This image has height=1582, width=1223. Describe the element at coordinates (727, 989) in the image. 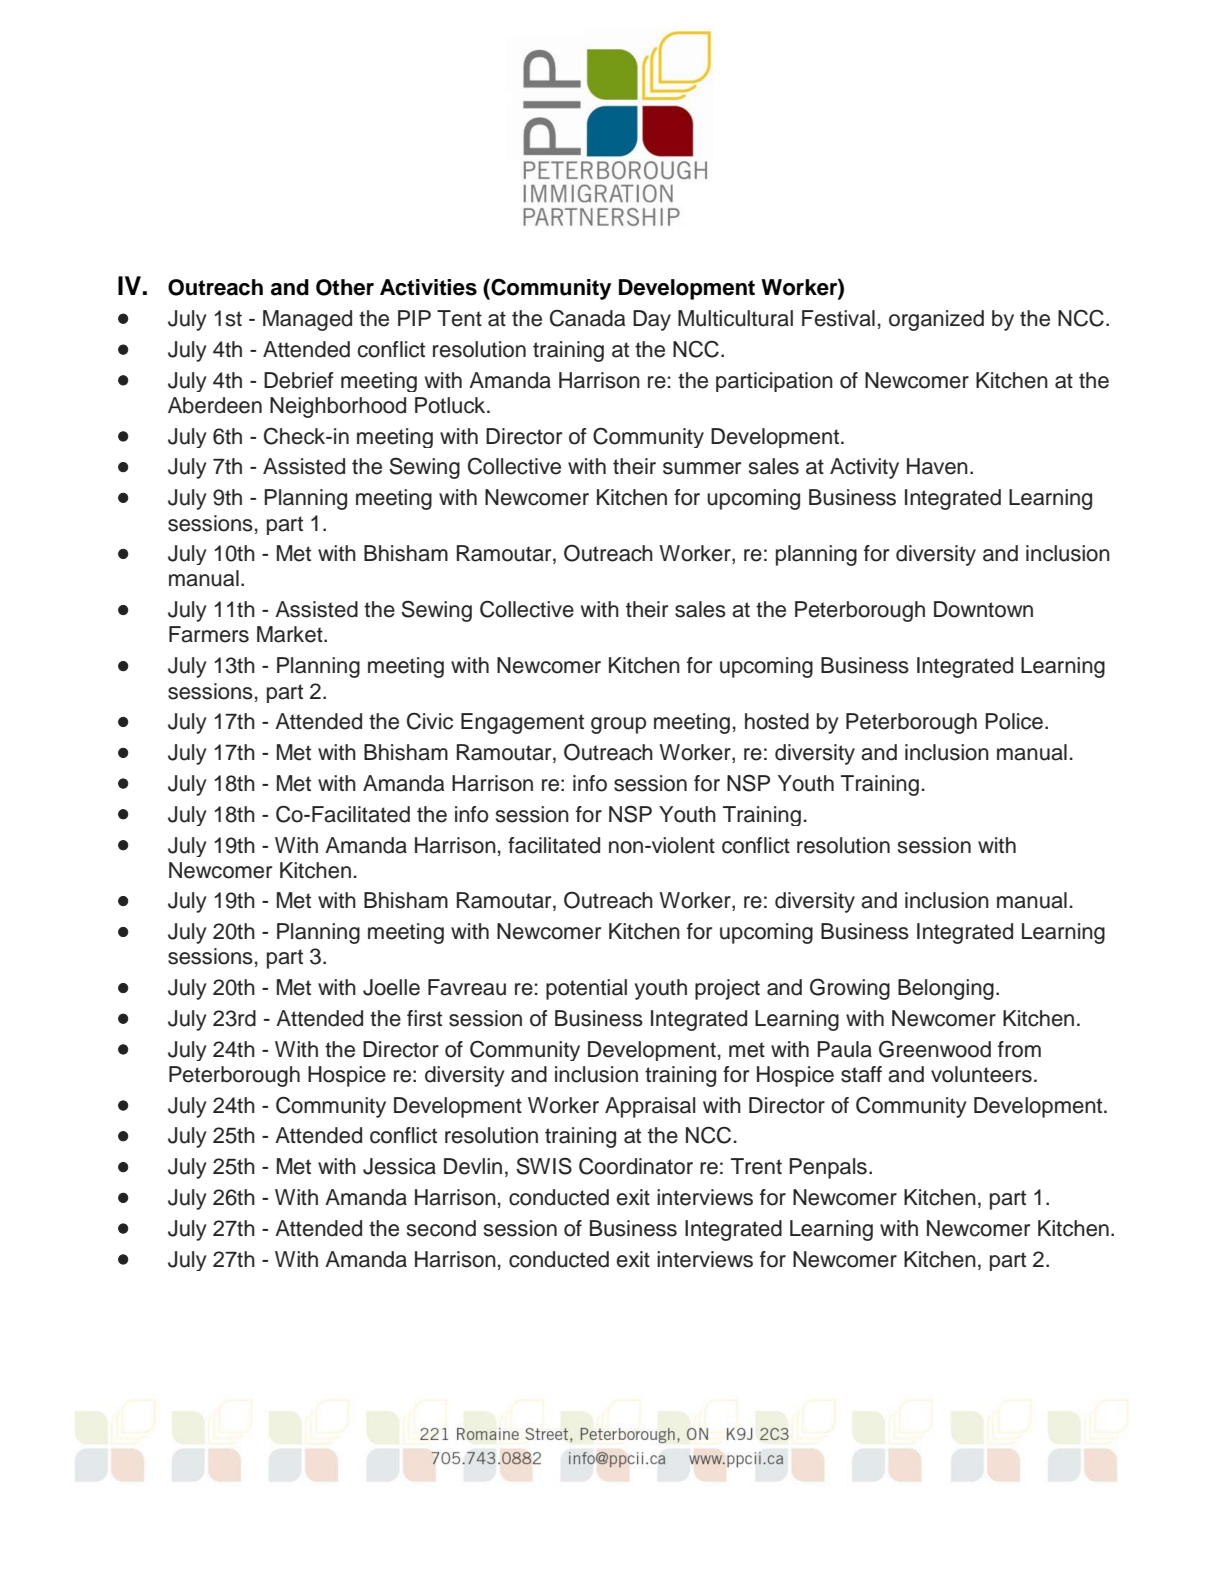

I see `project` at that location.
